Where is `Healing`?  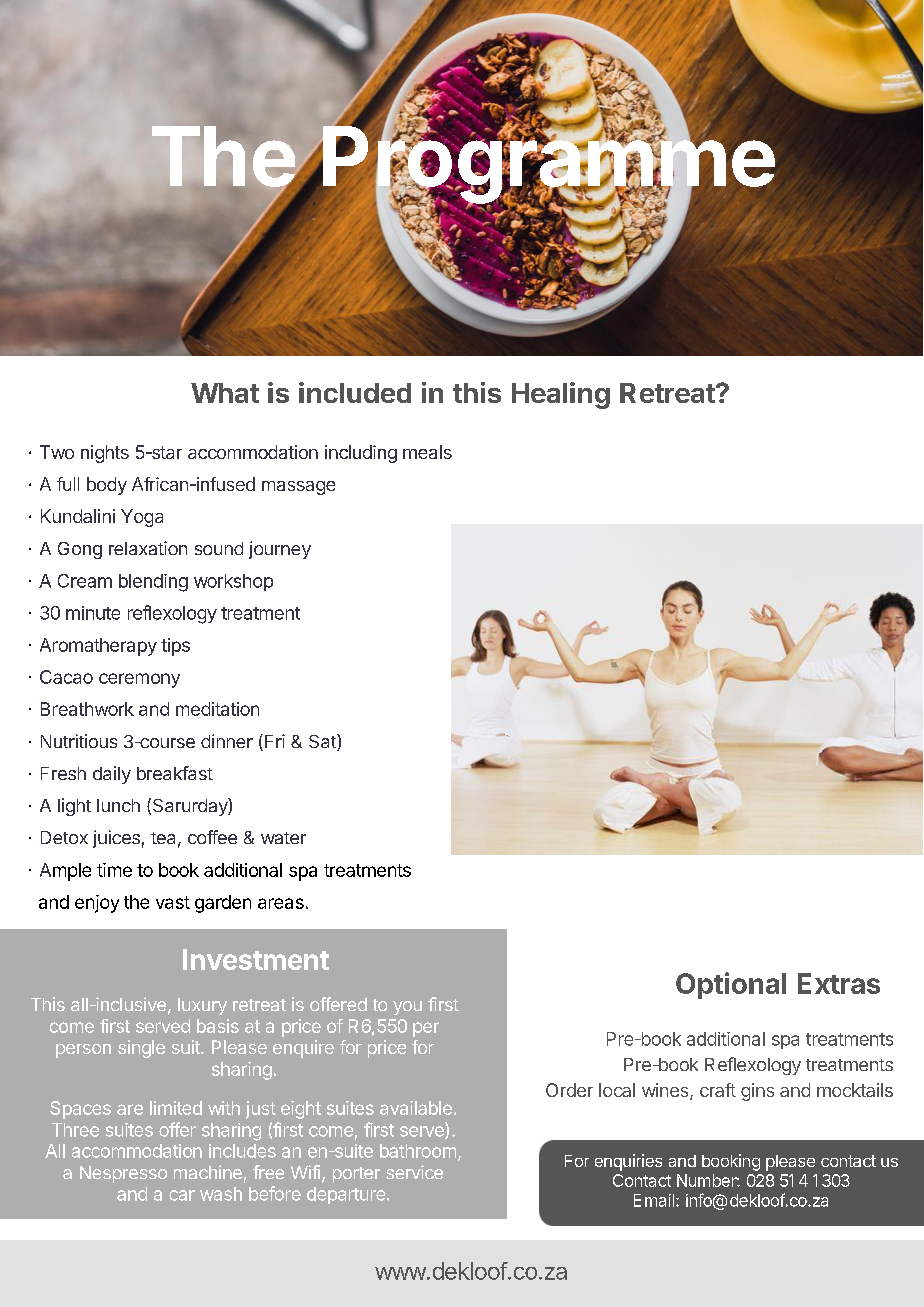 Healing is located at coordinates (561, 395).
